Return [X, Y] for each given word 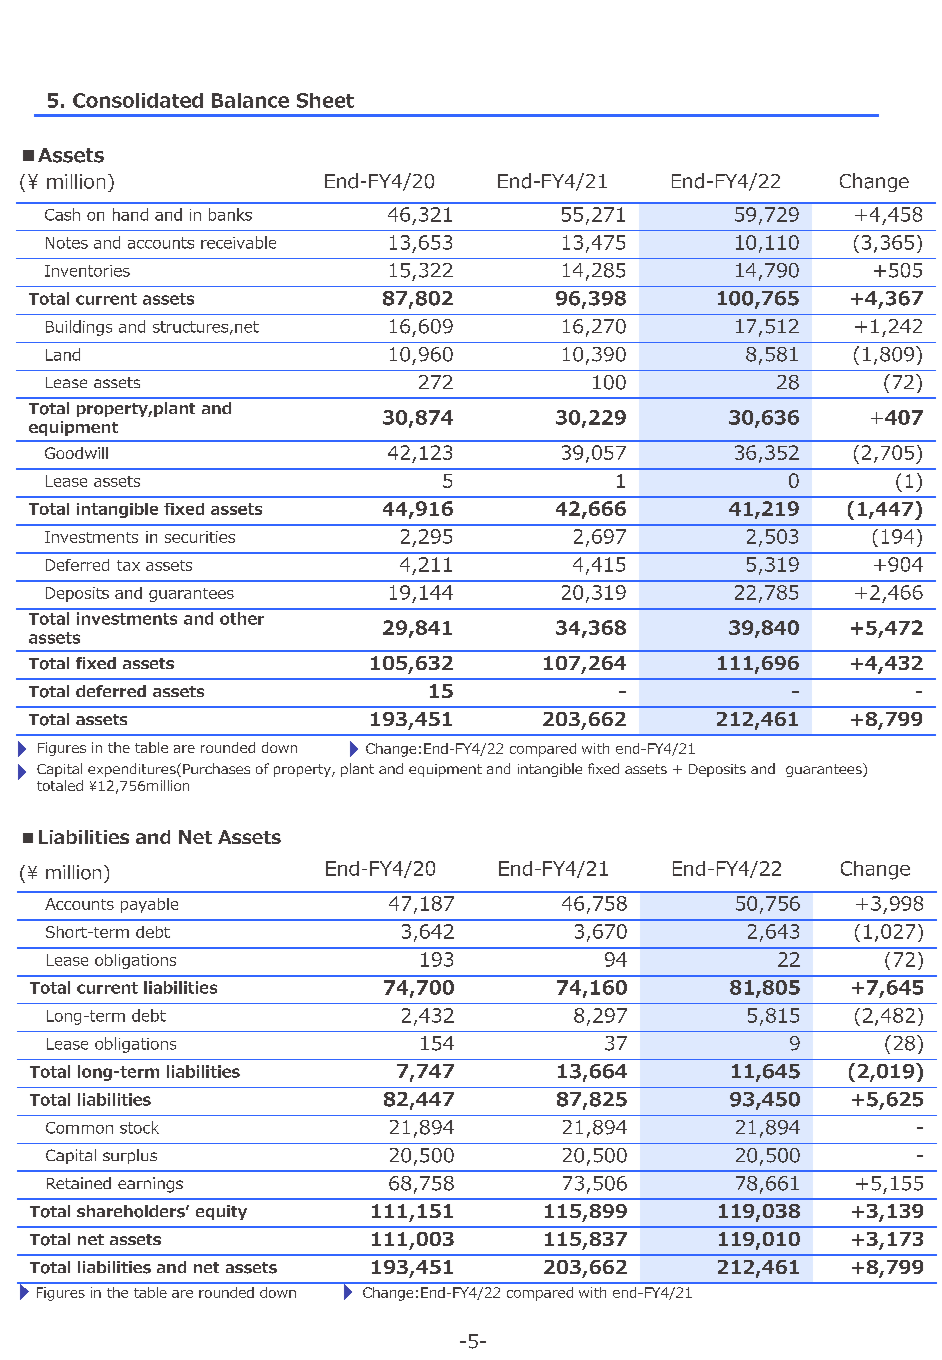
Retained [79, 1183]
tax [128, 565]
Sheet [325, 100]
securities [200, 537]
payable [149, 905]
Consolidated [138, 100]
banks [230, 214]
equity [221, 1212]
